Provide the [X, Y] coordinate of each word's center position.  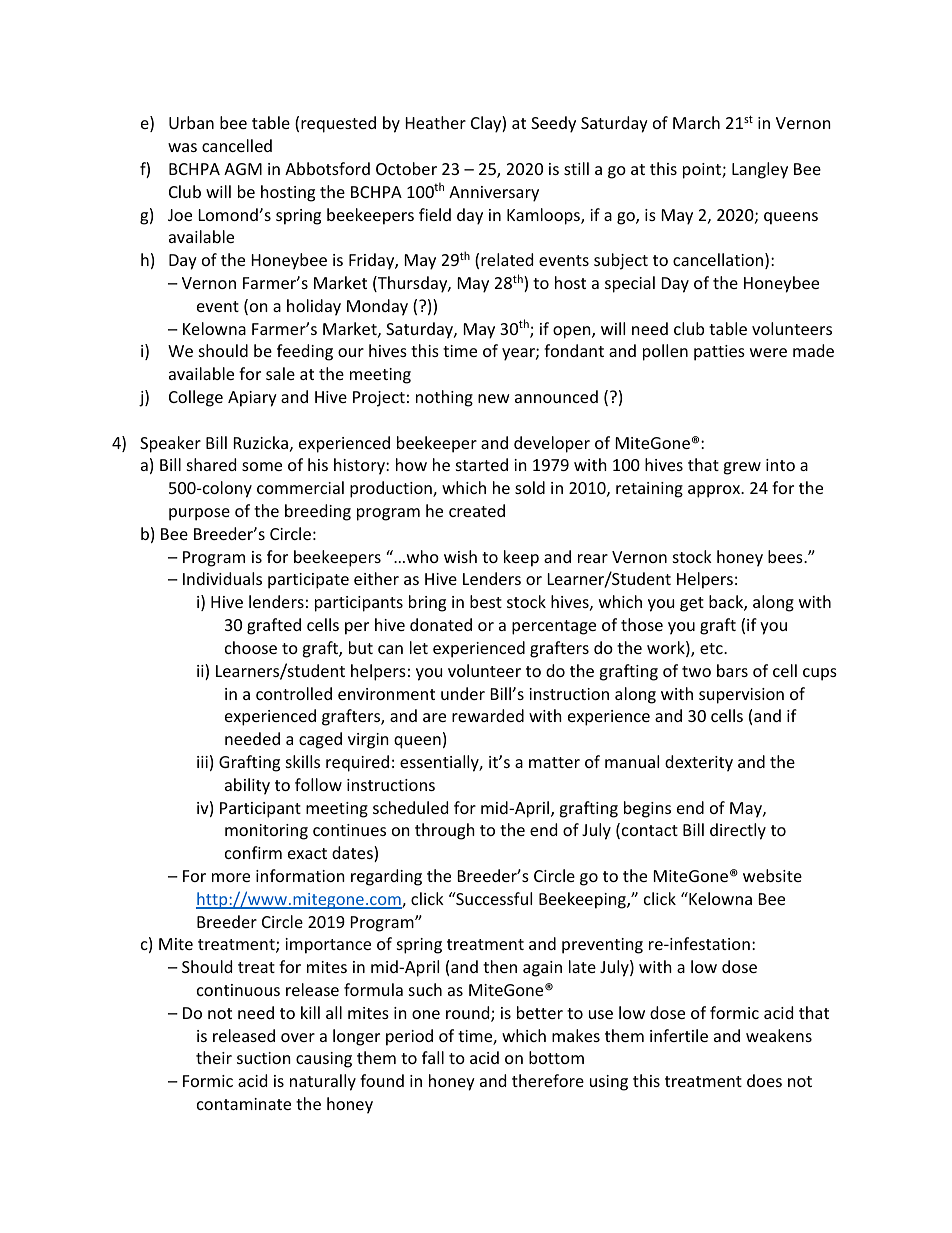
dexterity [699, 763]
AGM [243, 169]
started [482, 464]
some [262, 466]
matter [554, 762]
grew [742, 468]
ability [247, 786]
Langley [760, 170]
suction [264, 1058]
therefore [548, 1080]
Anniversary [494, 194]
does [764, 1080]
